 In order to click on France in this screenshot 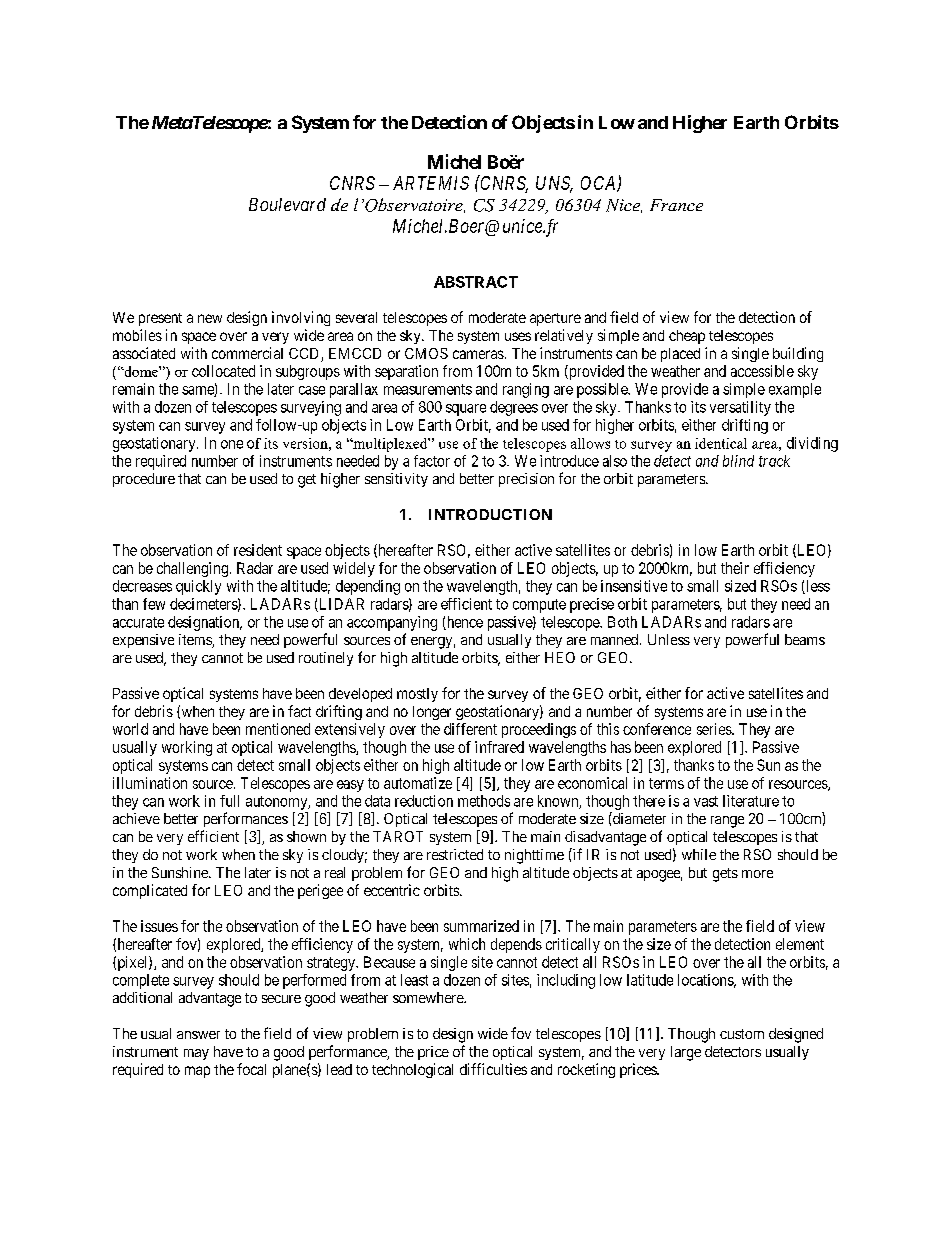, I will do `click(676, 205)`.
